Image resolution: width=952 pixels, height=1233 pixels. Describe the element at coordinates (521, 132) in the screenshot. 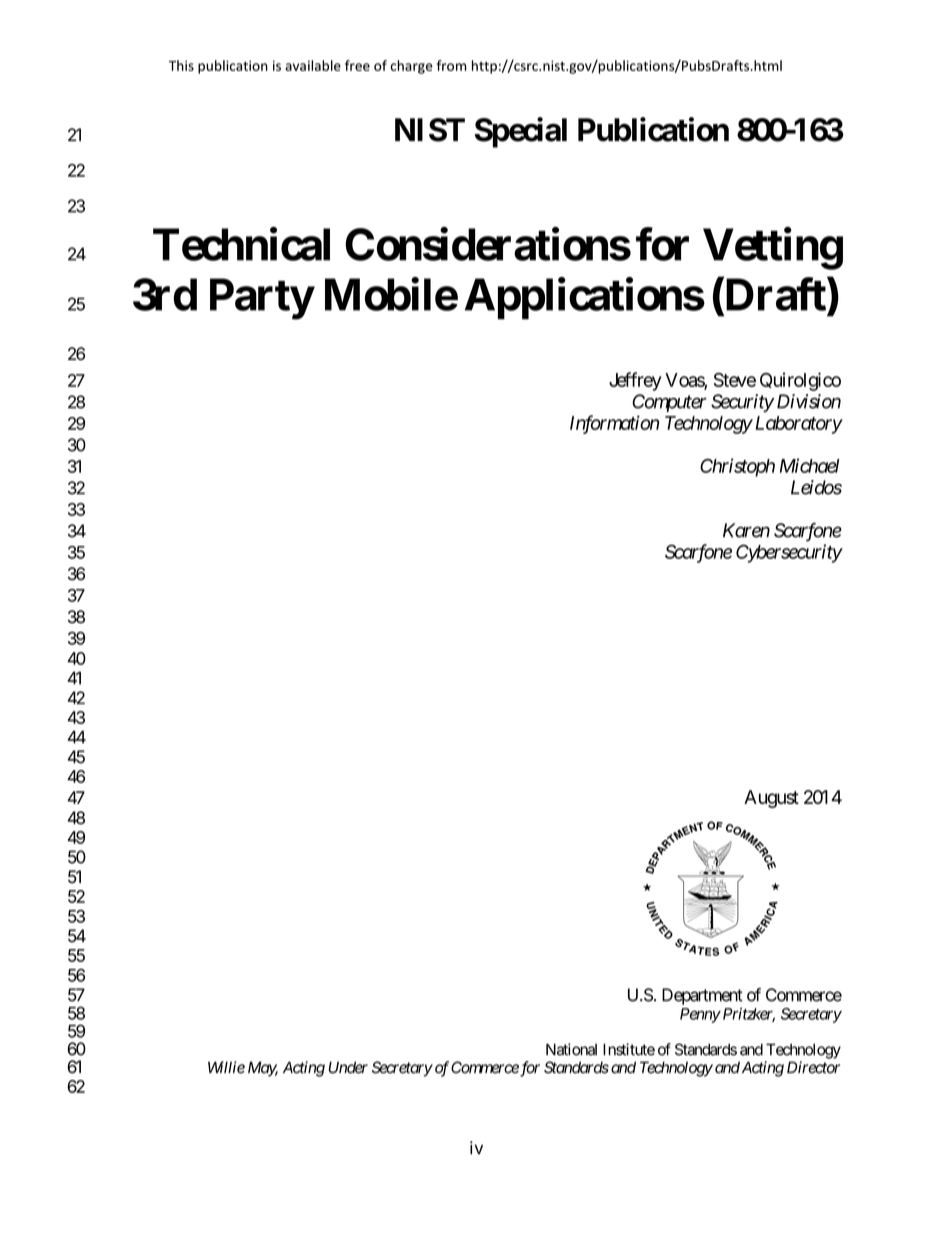

I see `Special` at that location.
